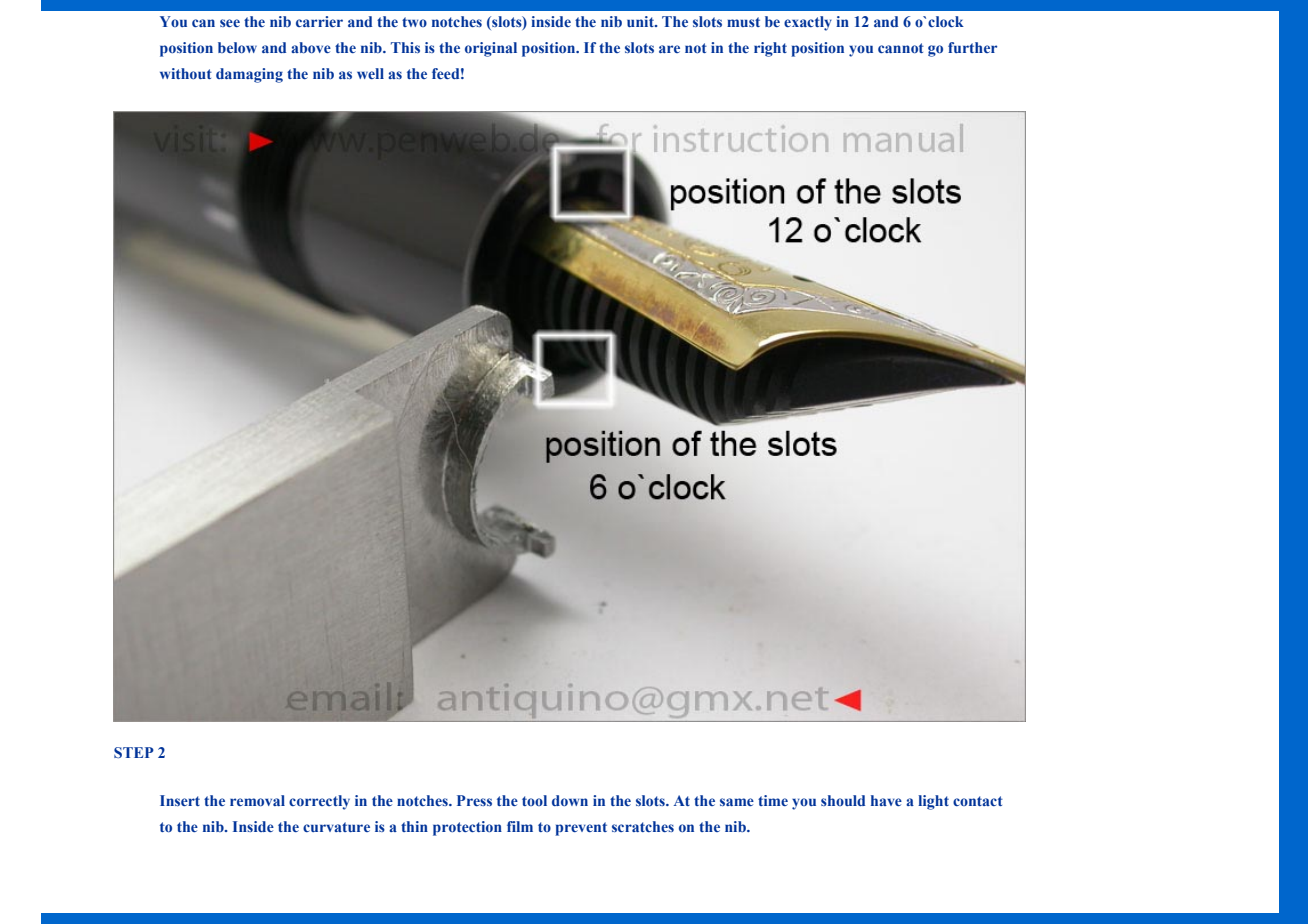 The width and height of the page is (1308, 924). What do you see at coordinates (237, 47) in the page?
I see `below` at bounding box center [237, 47].
